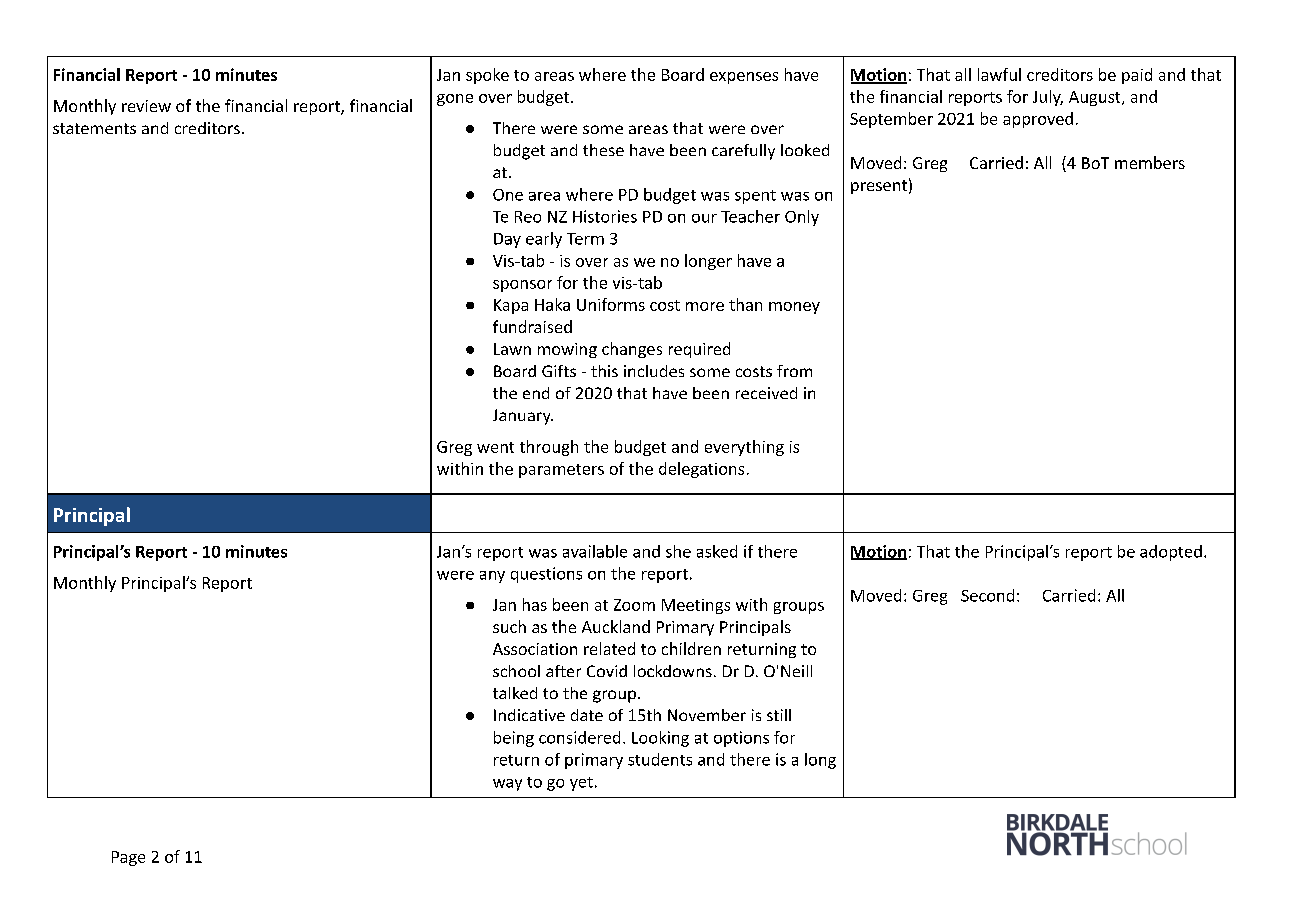 The height and width of the document is (924, 1307). I want to click on Second, so click(987, 595).
